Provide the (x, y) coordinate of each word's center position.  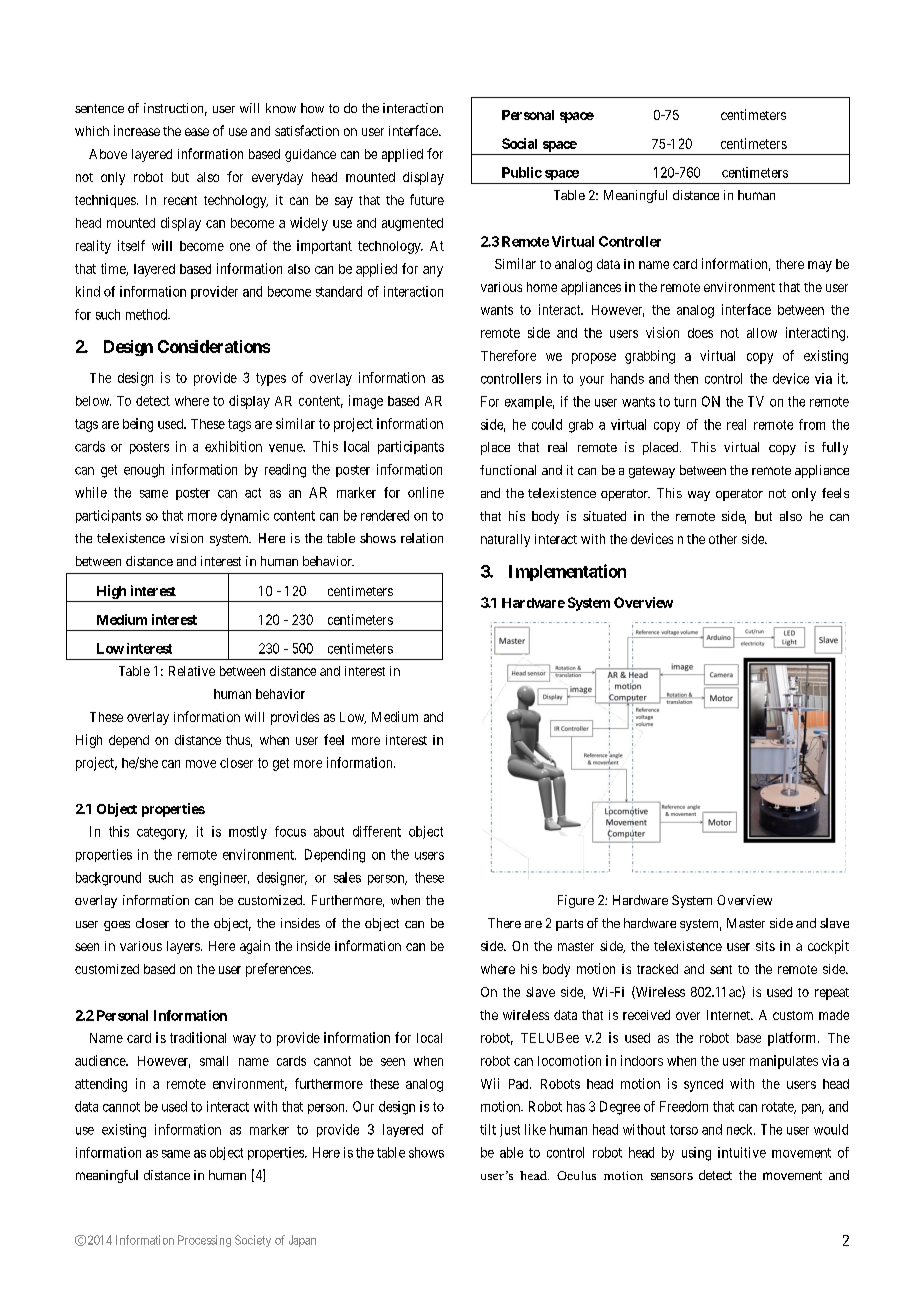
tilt (488, 1129)
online (426, 492)
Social (519, 143)
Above (108, 154)
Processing (204, 1241)
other (723, 539)
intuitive (742, 1152)
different (377, 831)
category (162, 833)
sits (765, 946)
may (820, 266)
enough (144, 471)
